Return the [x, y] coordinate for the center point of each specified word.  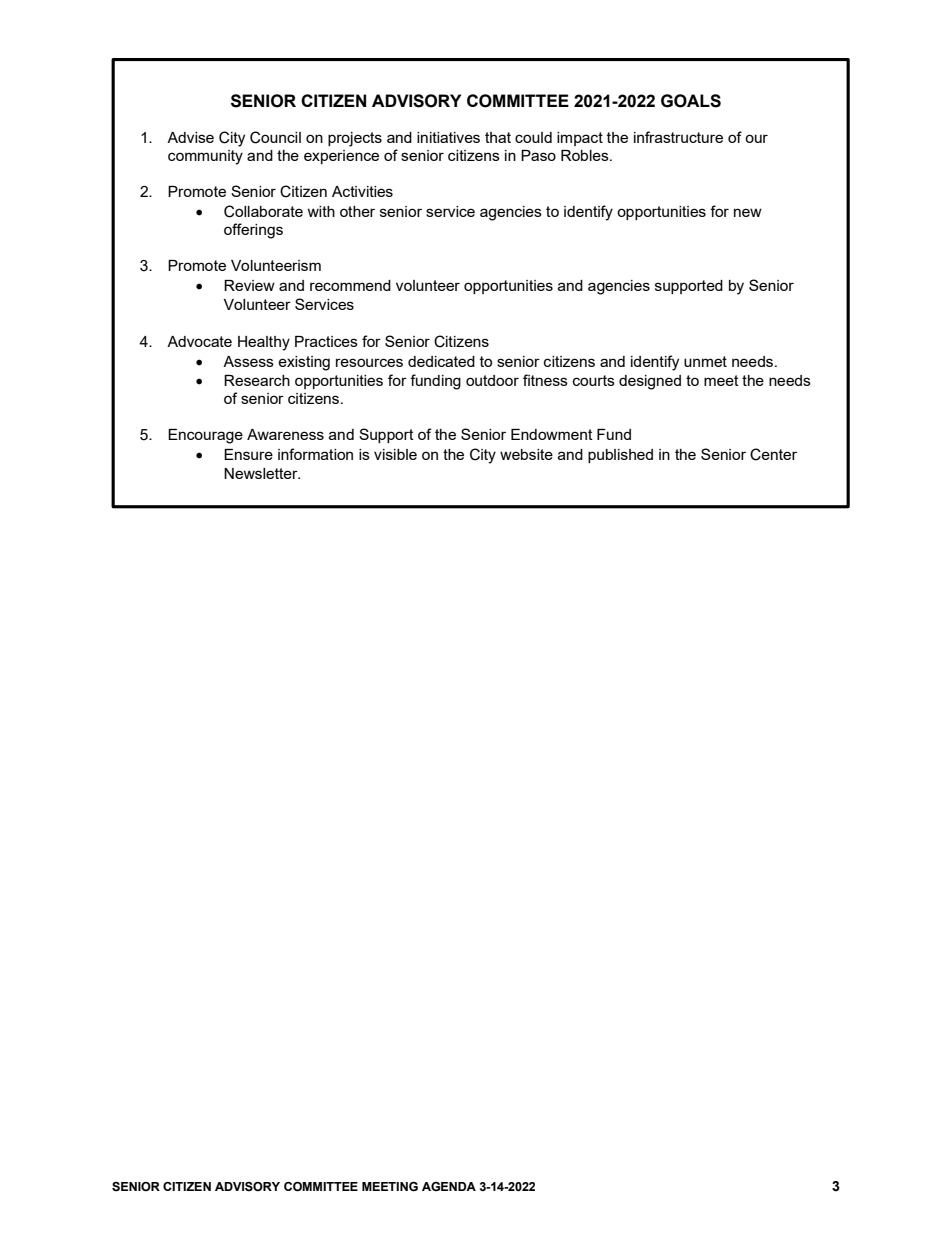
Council [275, 137]
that [498, 137]
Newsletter [262, 473]
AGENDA [449, 1186]
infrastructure [678, 137]
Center [773, 454]
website [526, 454]
